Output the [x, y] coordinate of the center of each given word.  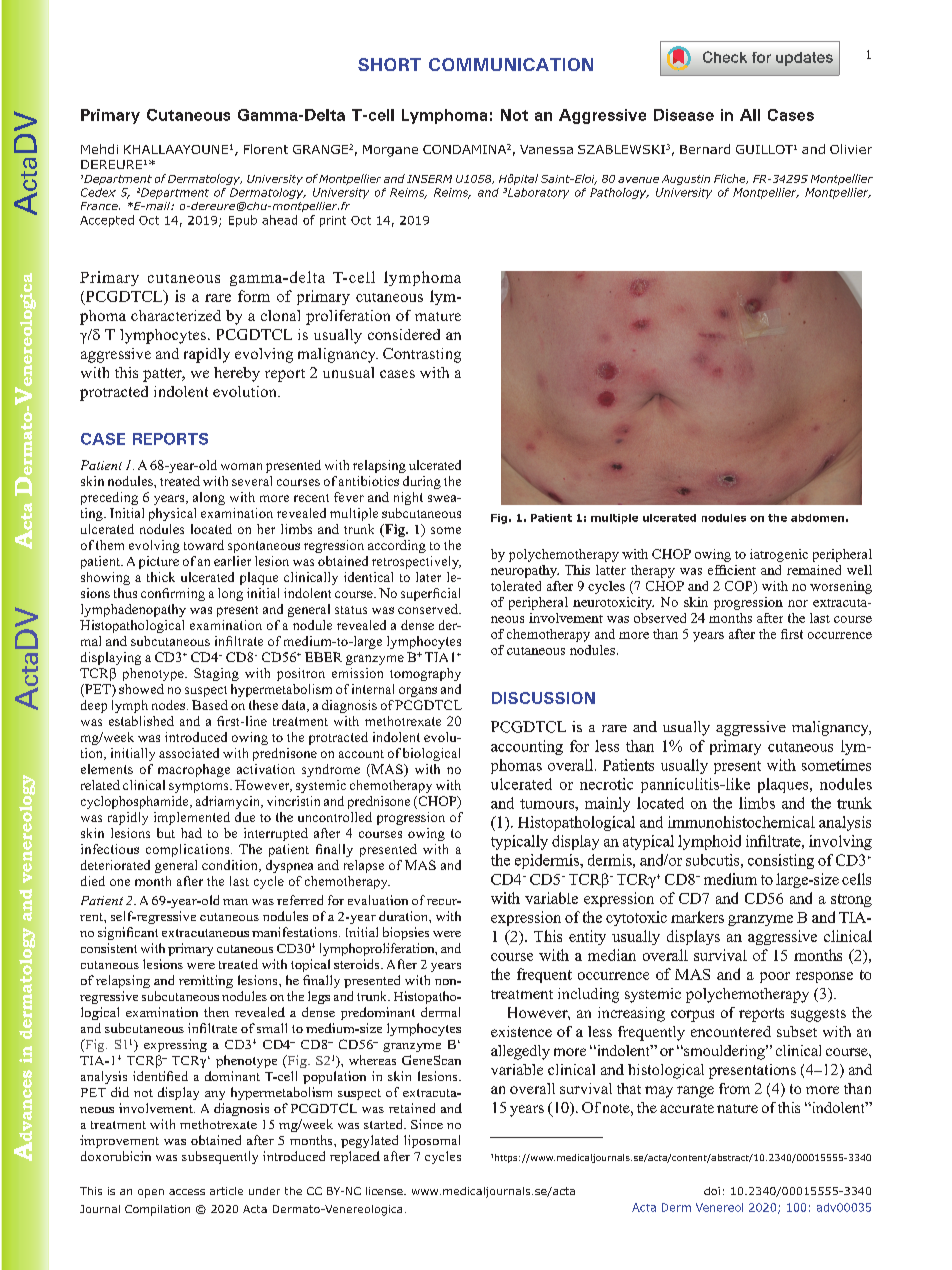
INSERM [429, 179]
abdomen [817, 518]
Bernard [705, 149]
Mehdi [99, 149]
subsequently [220, 1157]
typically [519, 842]
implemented [192, 818]
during [422, 482]
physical [172, 514]
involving [840, 842]
